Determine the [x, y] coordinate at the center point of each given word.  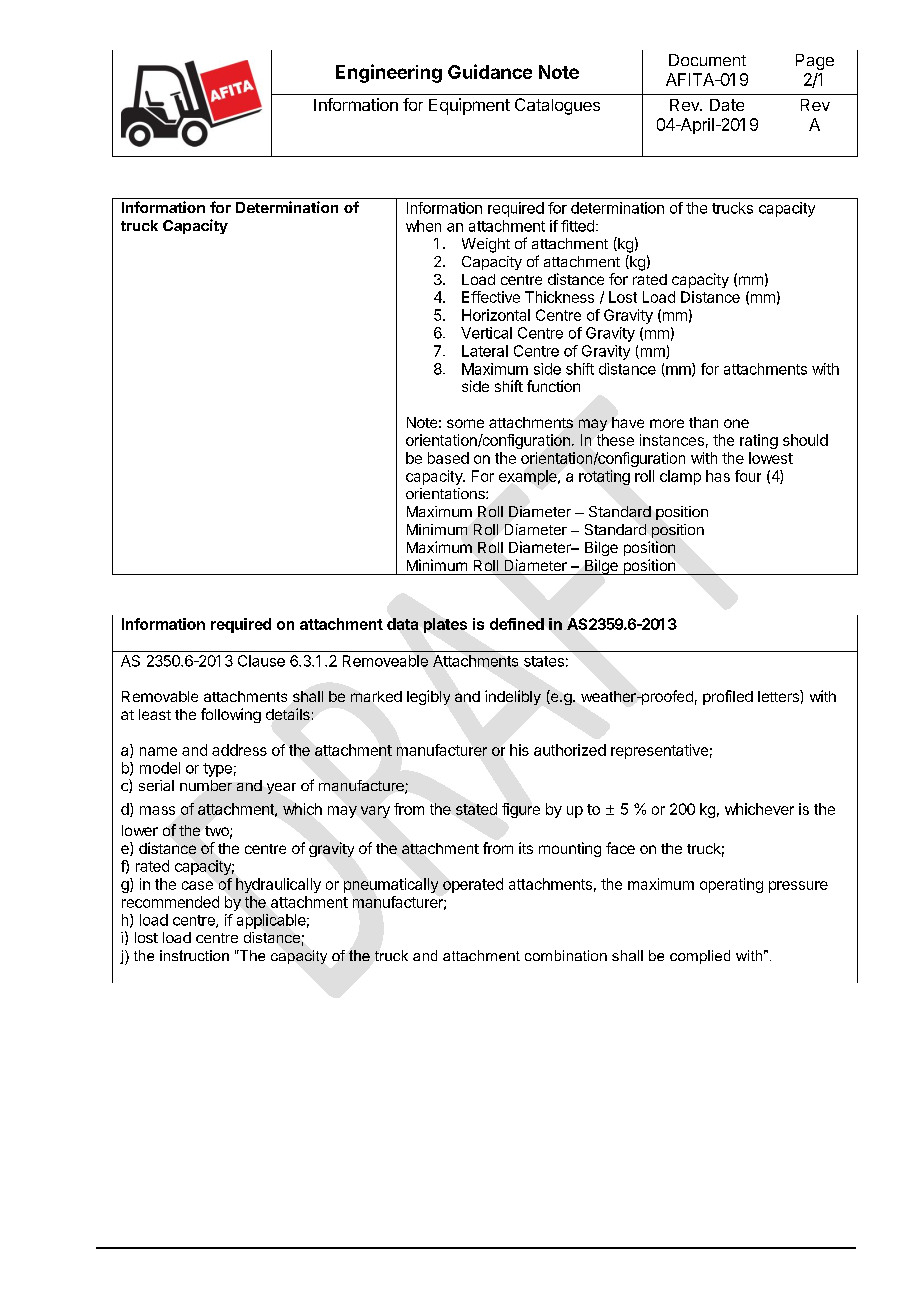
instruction [194, 955]
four [748, 476]
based [448, 458]
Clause [261, 661]
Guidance [490, 71]
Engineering [389, 73]
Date [727, 105]
